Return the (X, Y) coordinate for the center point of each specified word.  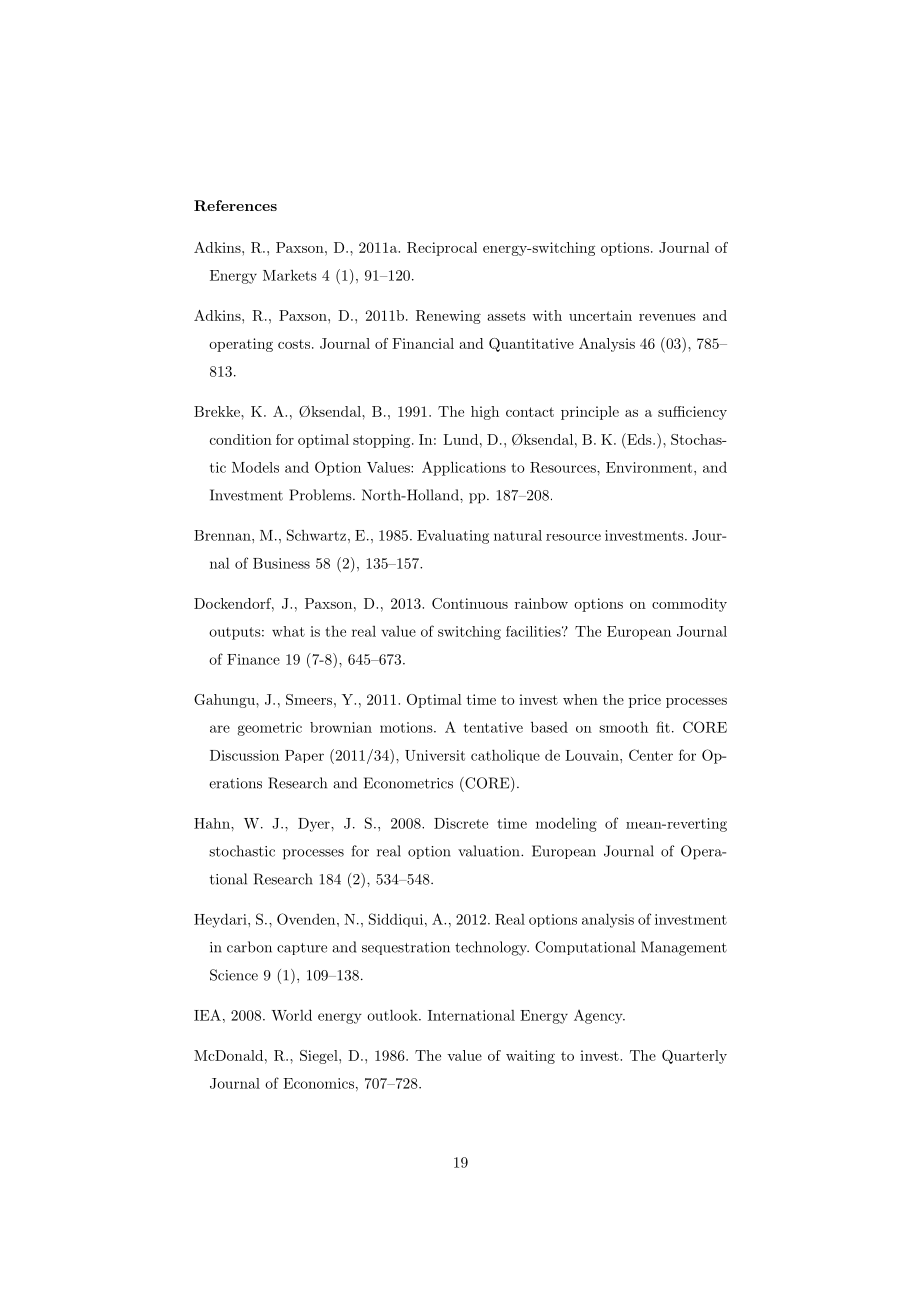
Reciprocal (442, 249)
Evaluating (453, 537)
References (235, 205)
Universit (435, 755)
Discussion (244, 755)
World (291, 1015)
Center (651, 755)
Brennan (223, 535)
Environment (649, 467)
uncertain (600, 315)
